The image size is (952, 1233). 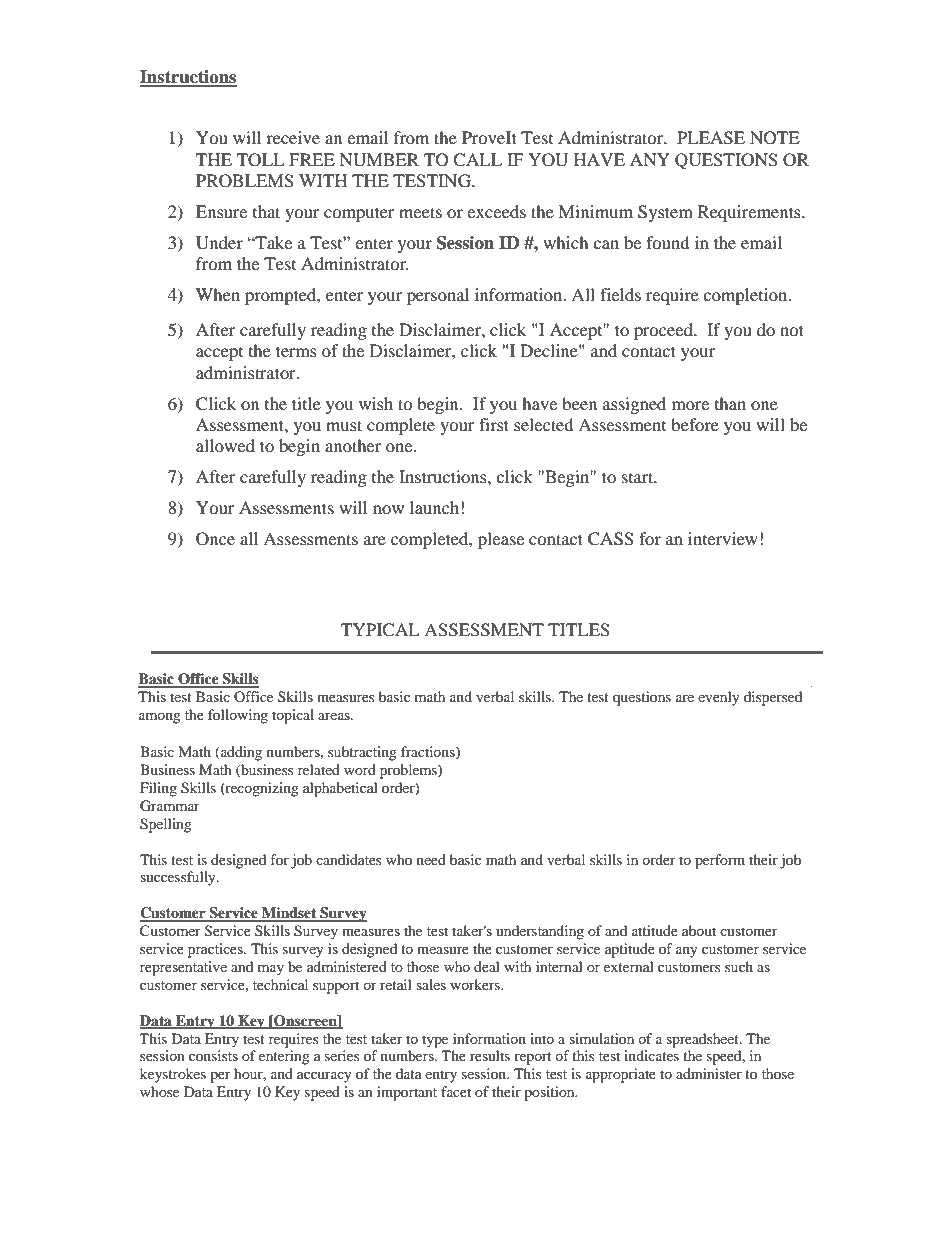 What do you see at coordinates (723, 538) in the image?
I see `interview` at bounding box center [723, 538].
